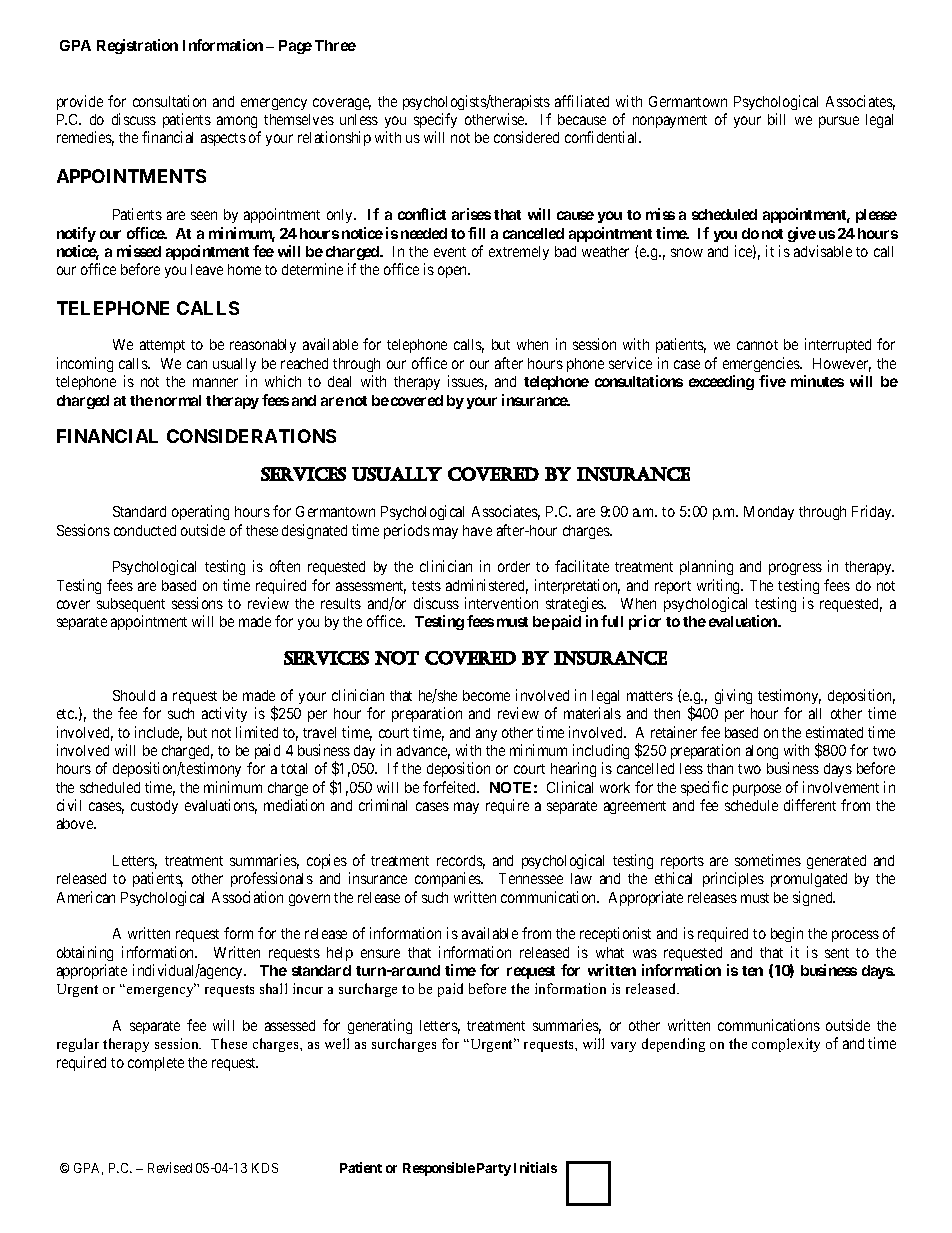  What do you see at coordinates (131, 605) in the document?
I see `subsequent` at bounding box center [131, 605].
